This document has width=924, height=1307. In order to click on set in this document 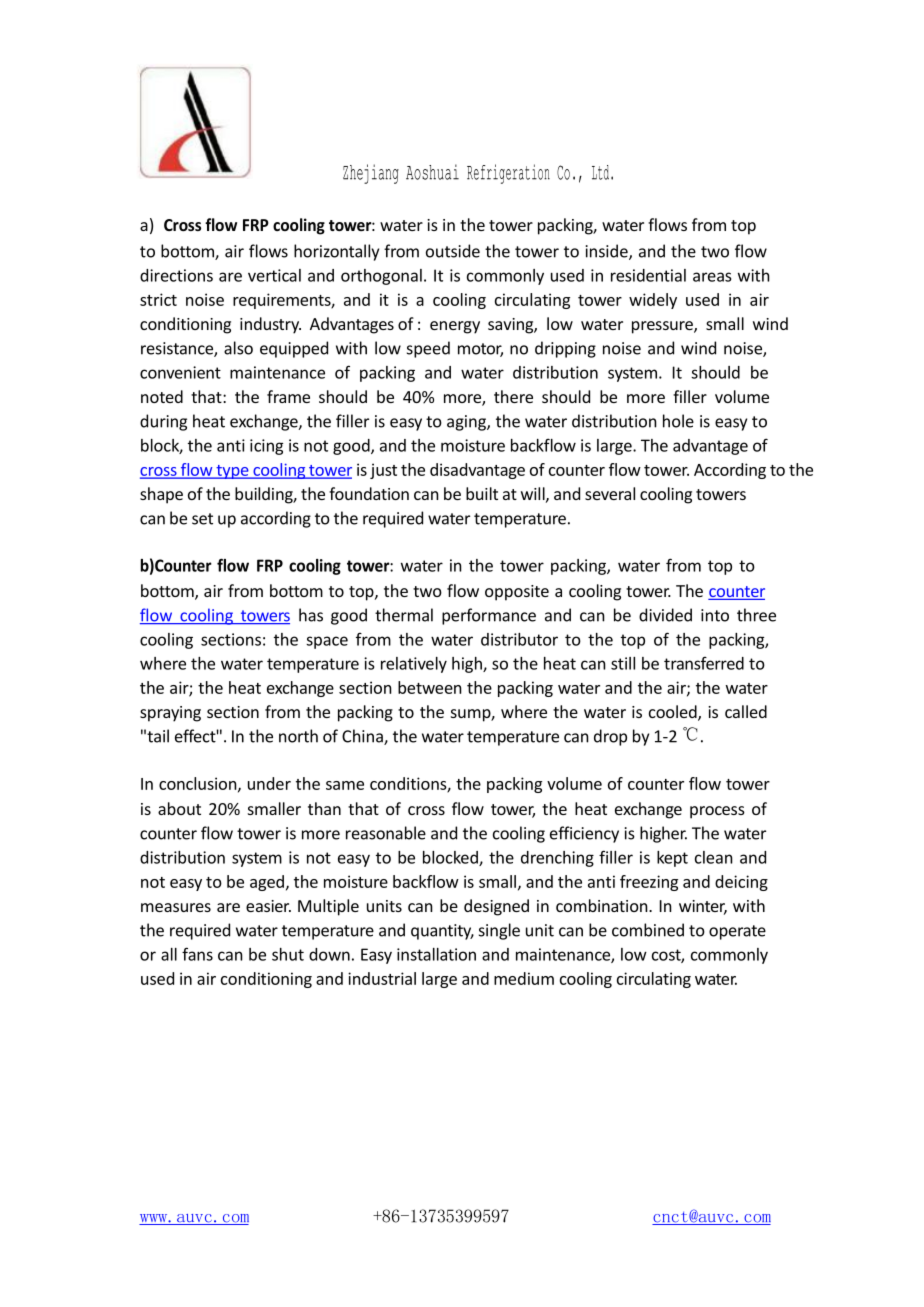, I will do `click(202, 519)`.
